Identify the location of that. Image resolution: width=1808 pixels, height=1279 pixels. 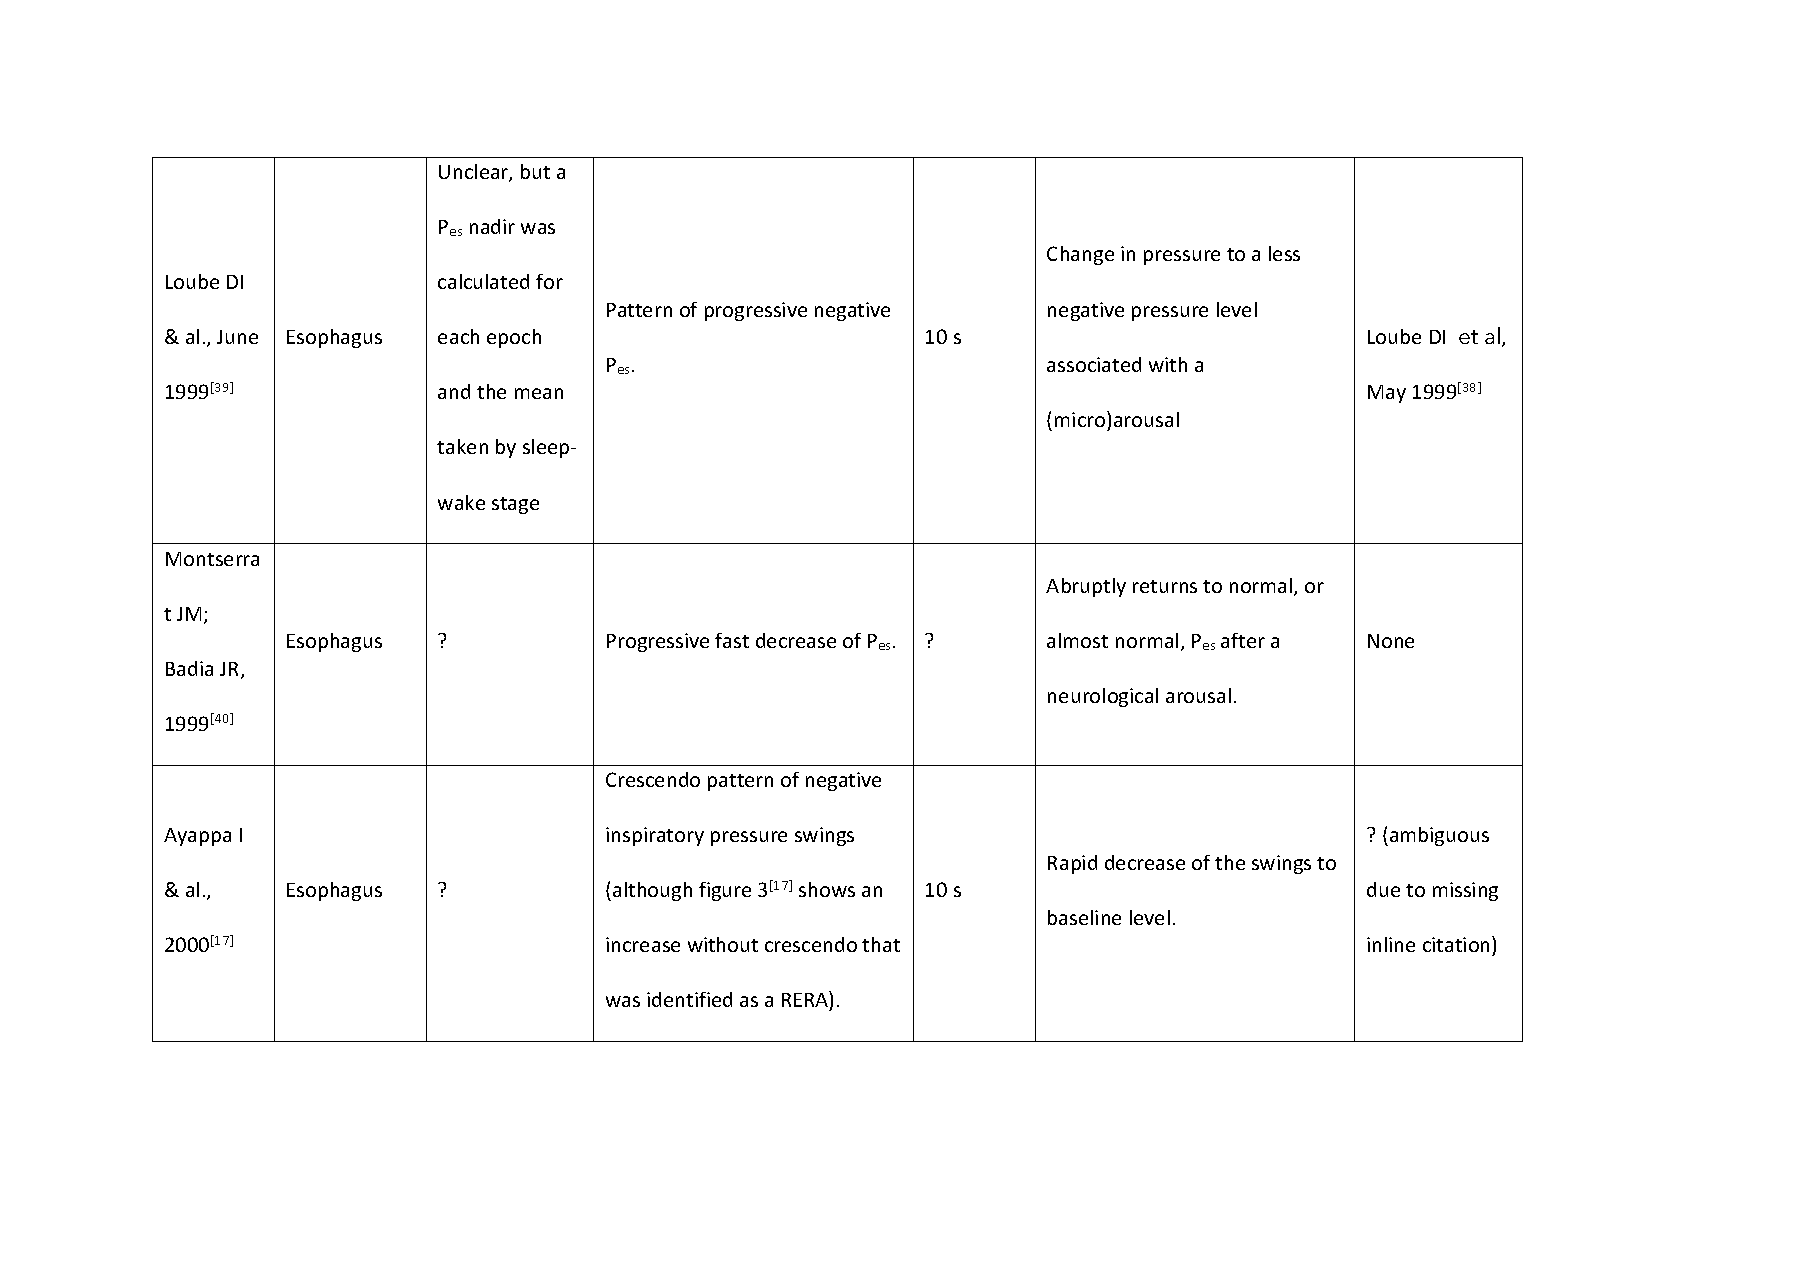
(881, 944).
